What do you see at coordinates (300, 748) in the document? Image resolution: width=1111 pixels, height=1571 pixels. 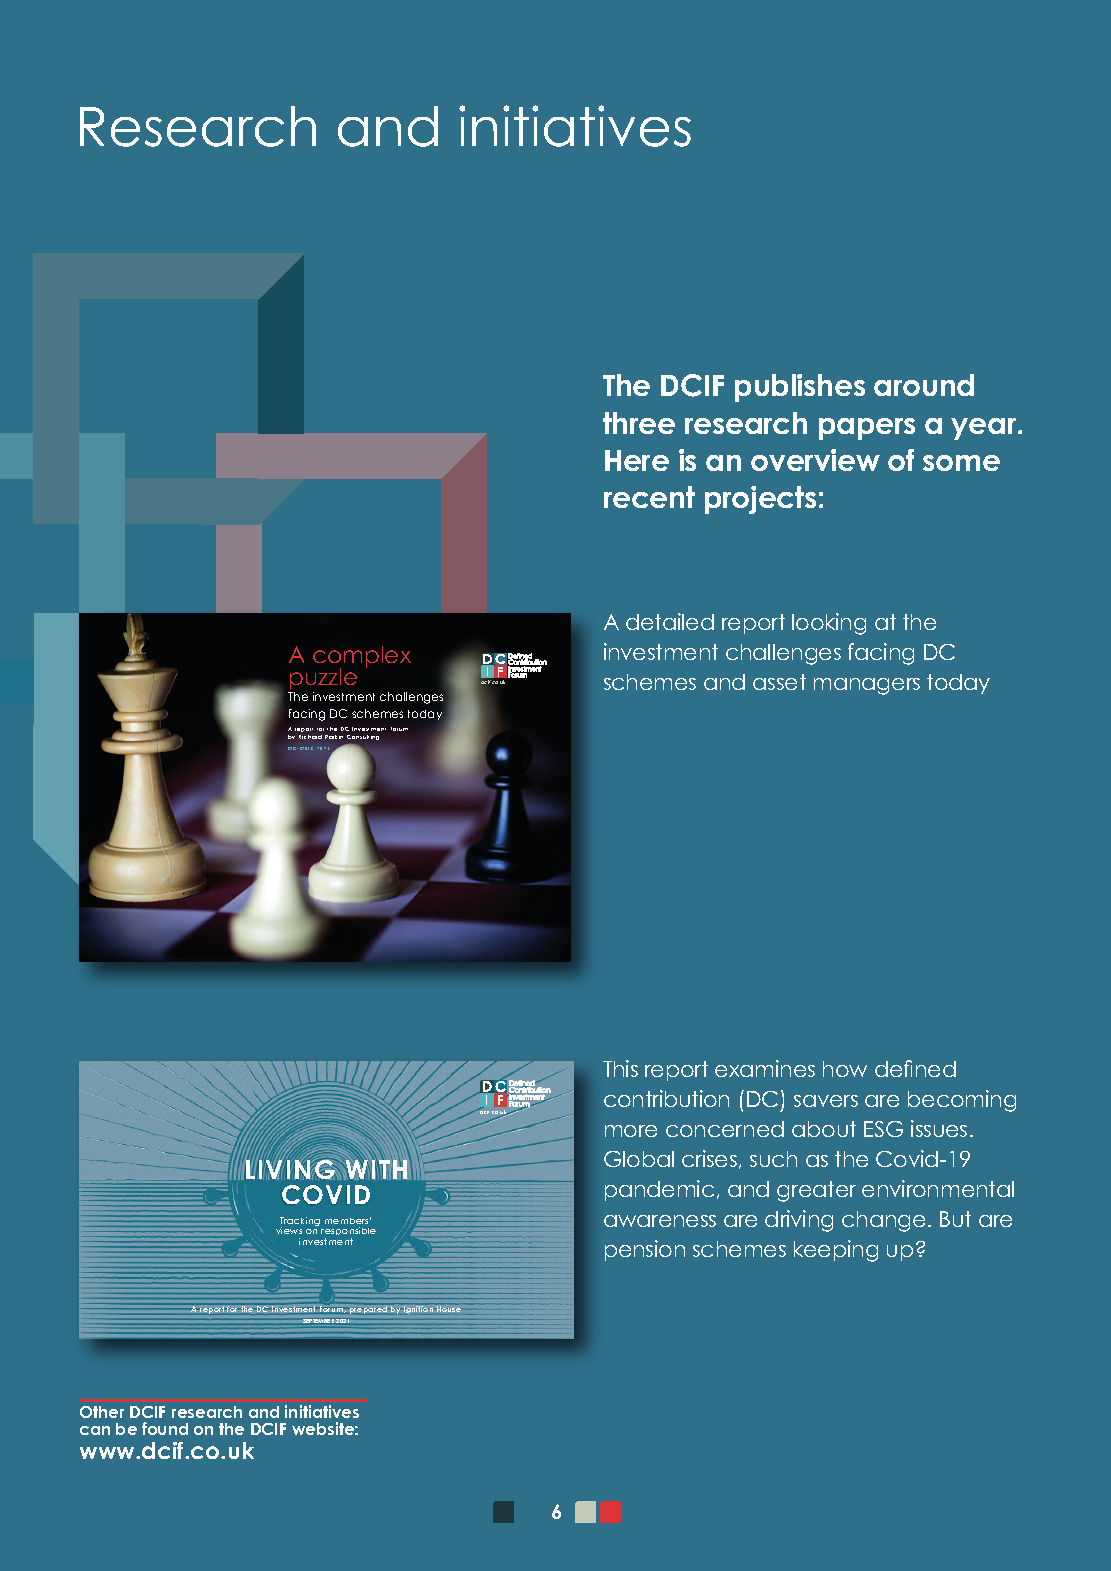 I see `OCTOBER` at bounding box center [300, 748].
